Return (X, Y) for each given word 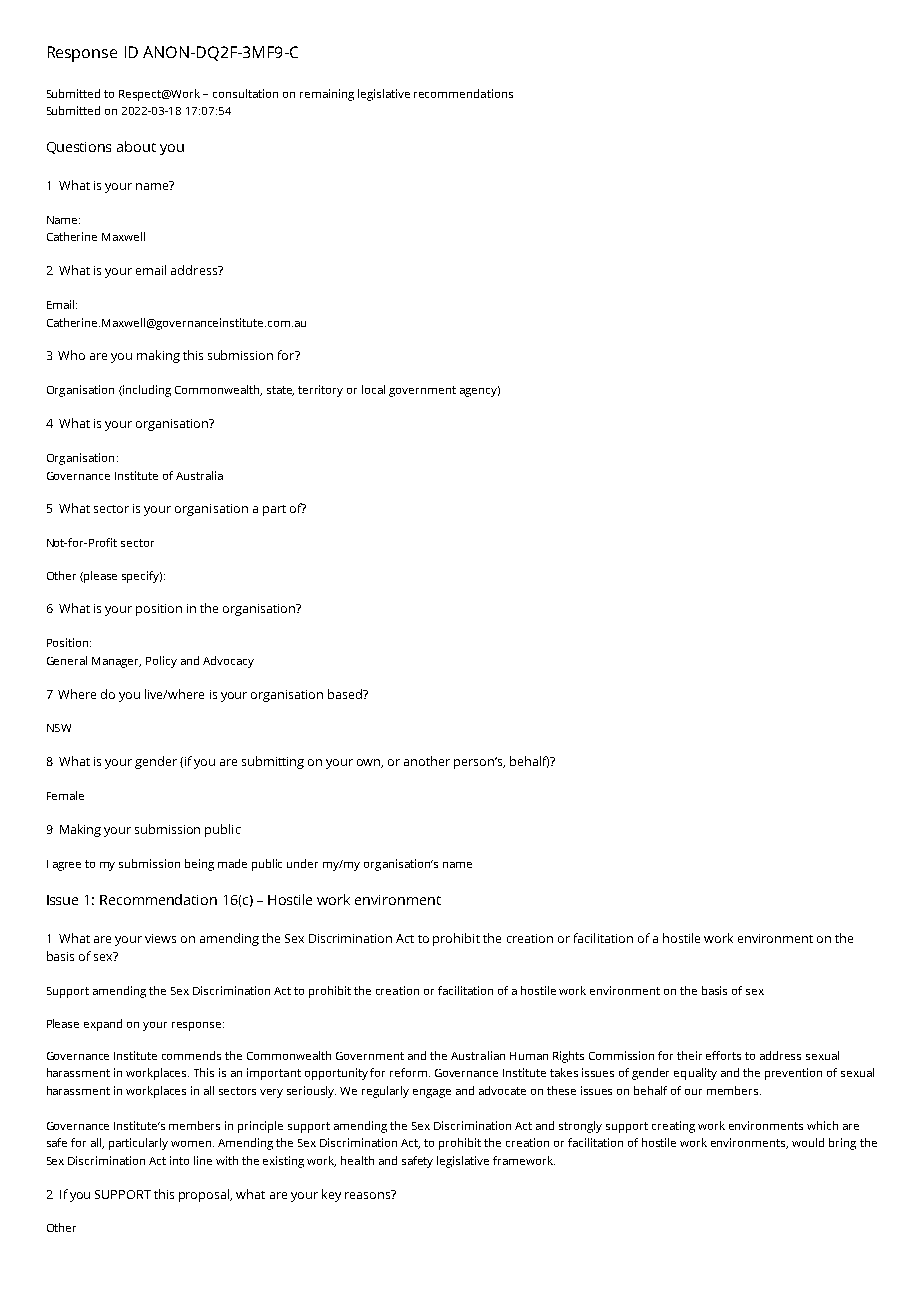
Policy (161, 662)
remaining (327, 95)
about (136, 146)
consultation (245, 93)
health (357, 1160)
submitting (273, 762)
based (346, 694)
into (179, 1160)
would (808, 1142)
